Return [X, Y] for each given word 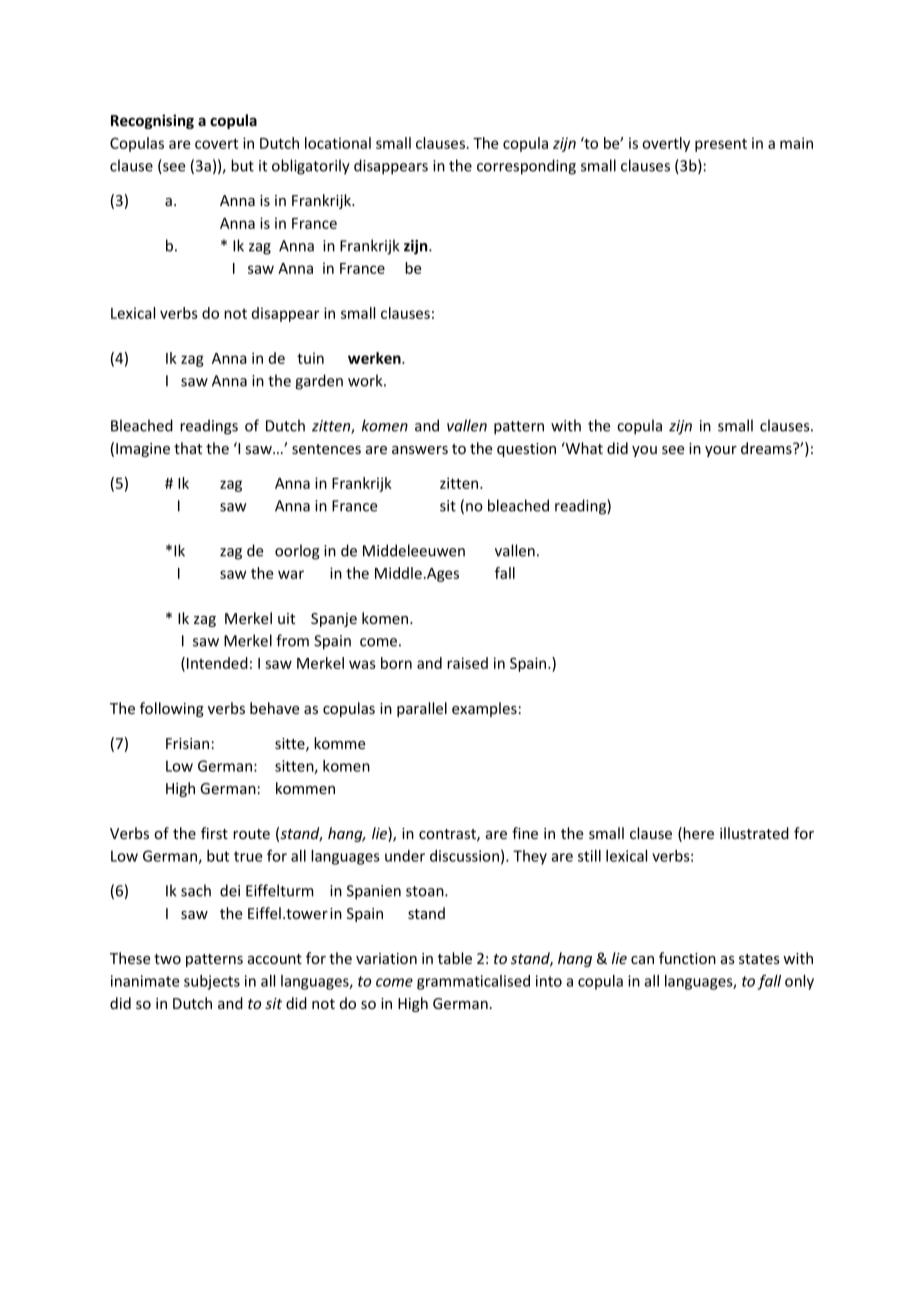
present [721, 145]
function [687, 958]
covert [216, 143]
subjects [212, 982]
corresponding [526, 167]
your [721, 451]
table [455, 958]
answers [420, 450]
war [291, 574]
